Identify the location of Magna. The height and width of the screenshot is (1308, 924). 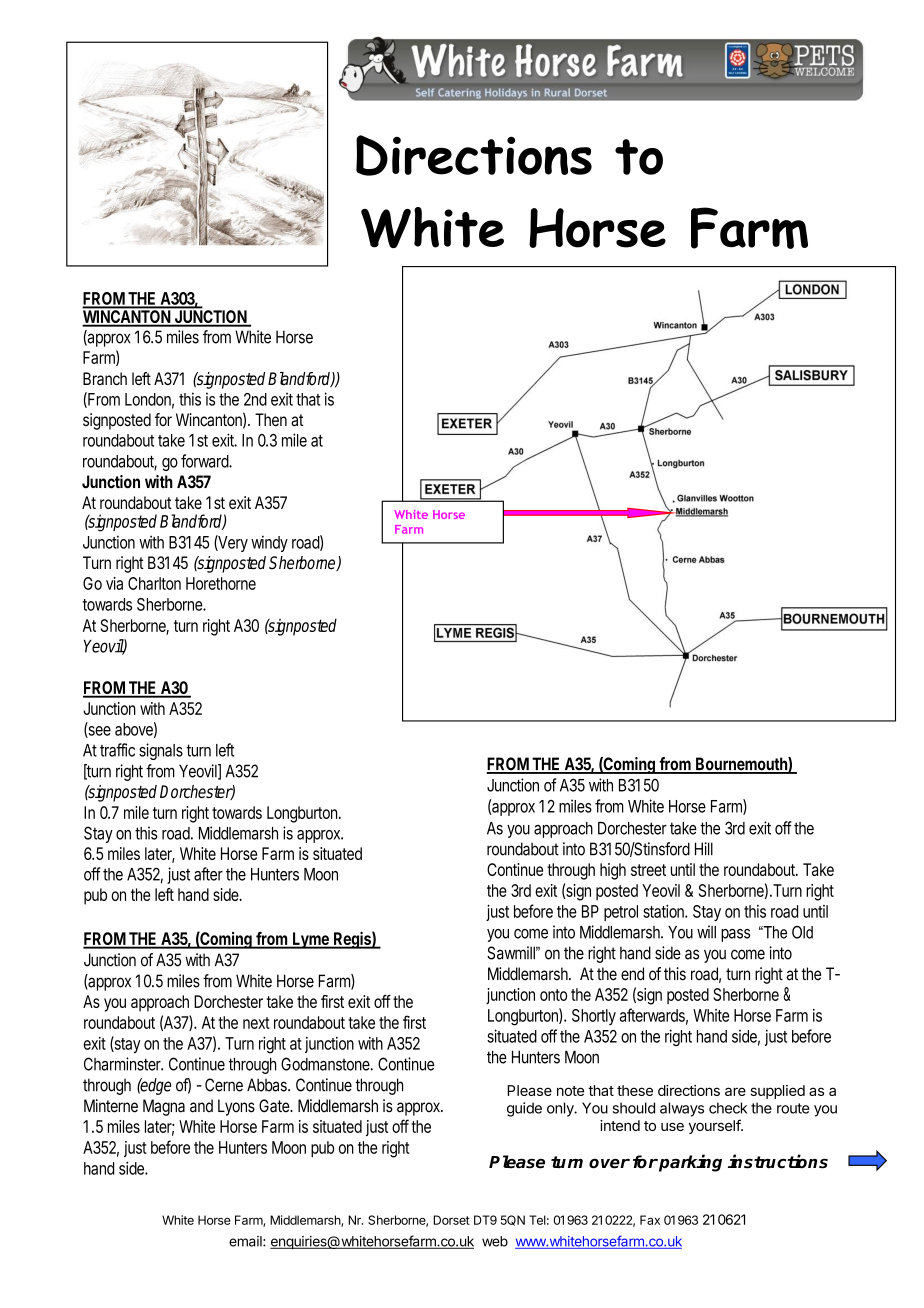
(164, 1107).
